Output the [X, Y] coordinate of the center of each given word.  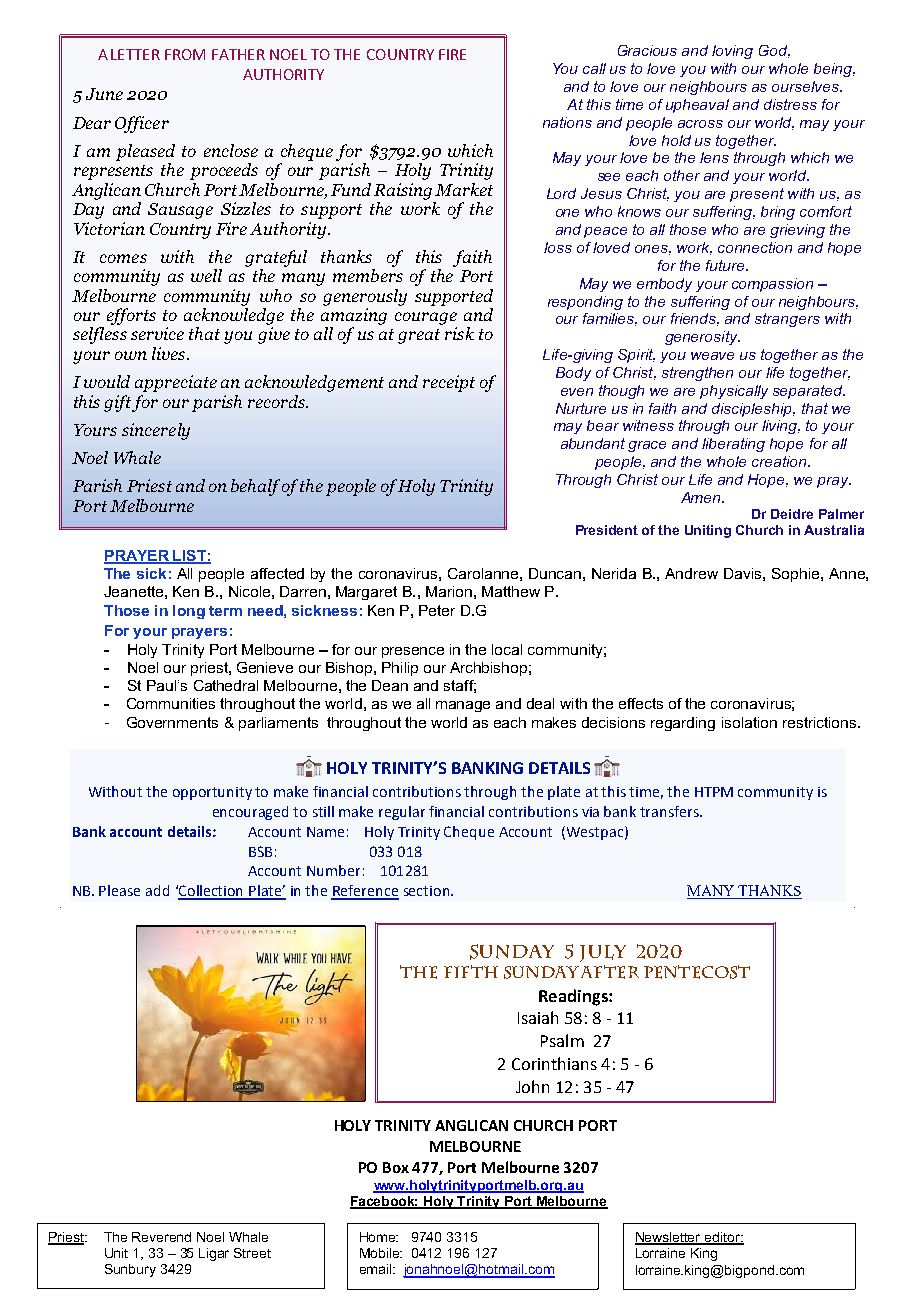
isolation [749, 722]
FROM [185, 54]
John [532, 1086]
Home [379, 1237]
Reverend [161, 1237]
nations [567, 122]
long [189, 612]
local [507, 649]
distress [790, 104]
